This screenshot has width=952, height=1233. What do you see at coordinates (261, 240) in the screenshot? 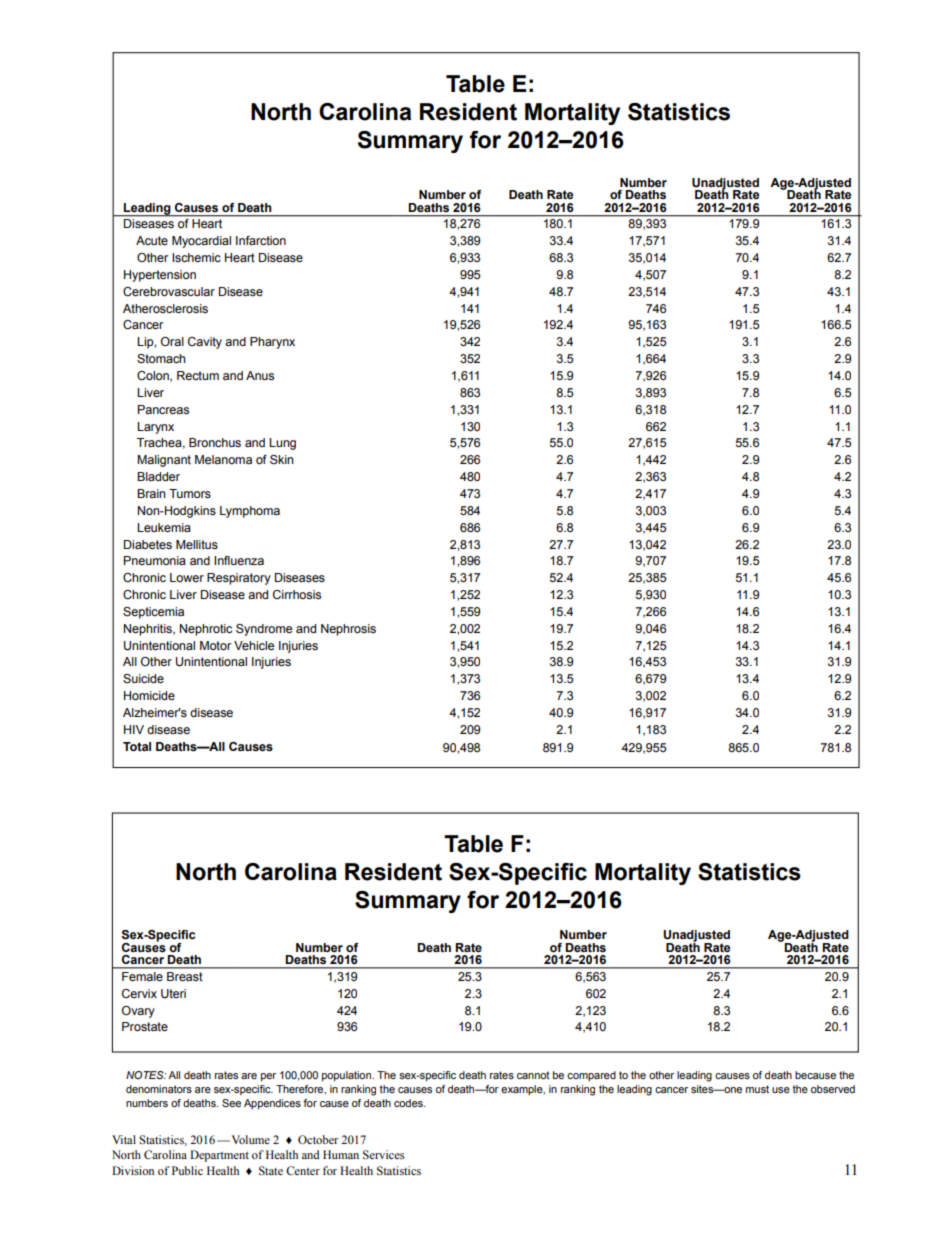
I see `Infarction` at bounding box center [261, 240].
